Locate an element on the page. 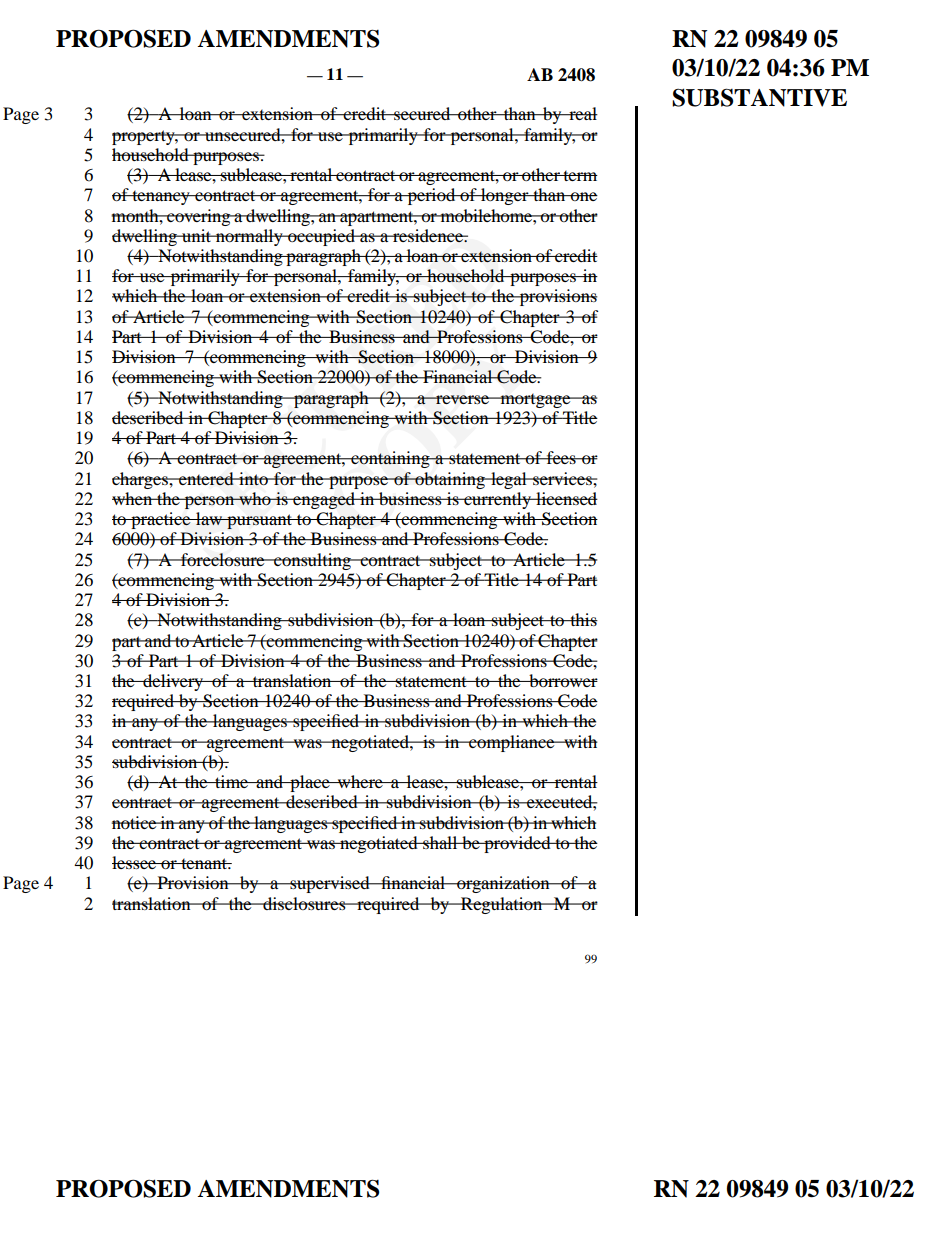  provided is located at coordinates (517, 844).
